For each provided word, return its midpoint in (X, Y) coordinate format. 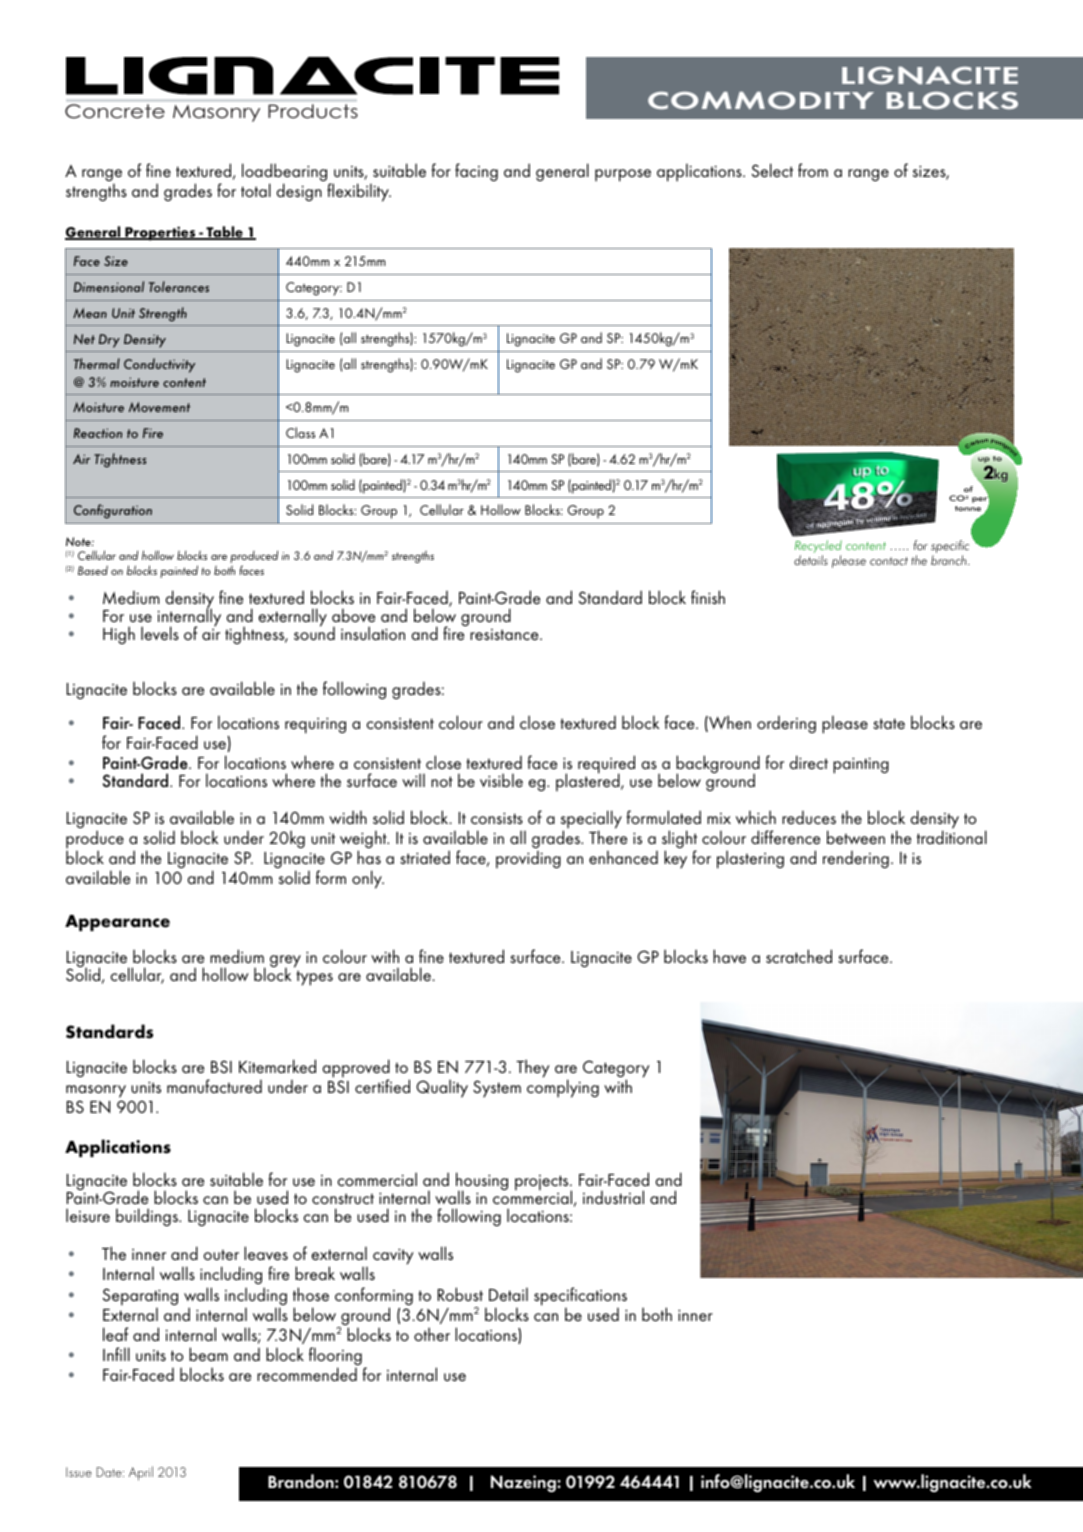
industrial (613, 1197)
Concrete (115, 111)
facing (476, 172)
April (141, 1473)
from (813, 170)
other (432, 1334)
